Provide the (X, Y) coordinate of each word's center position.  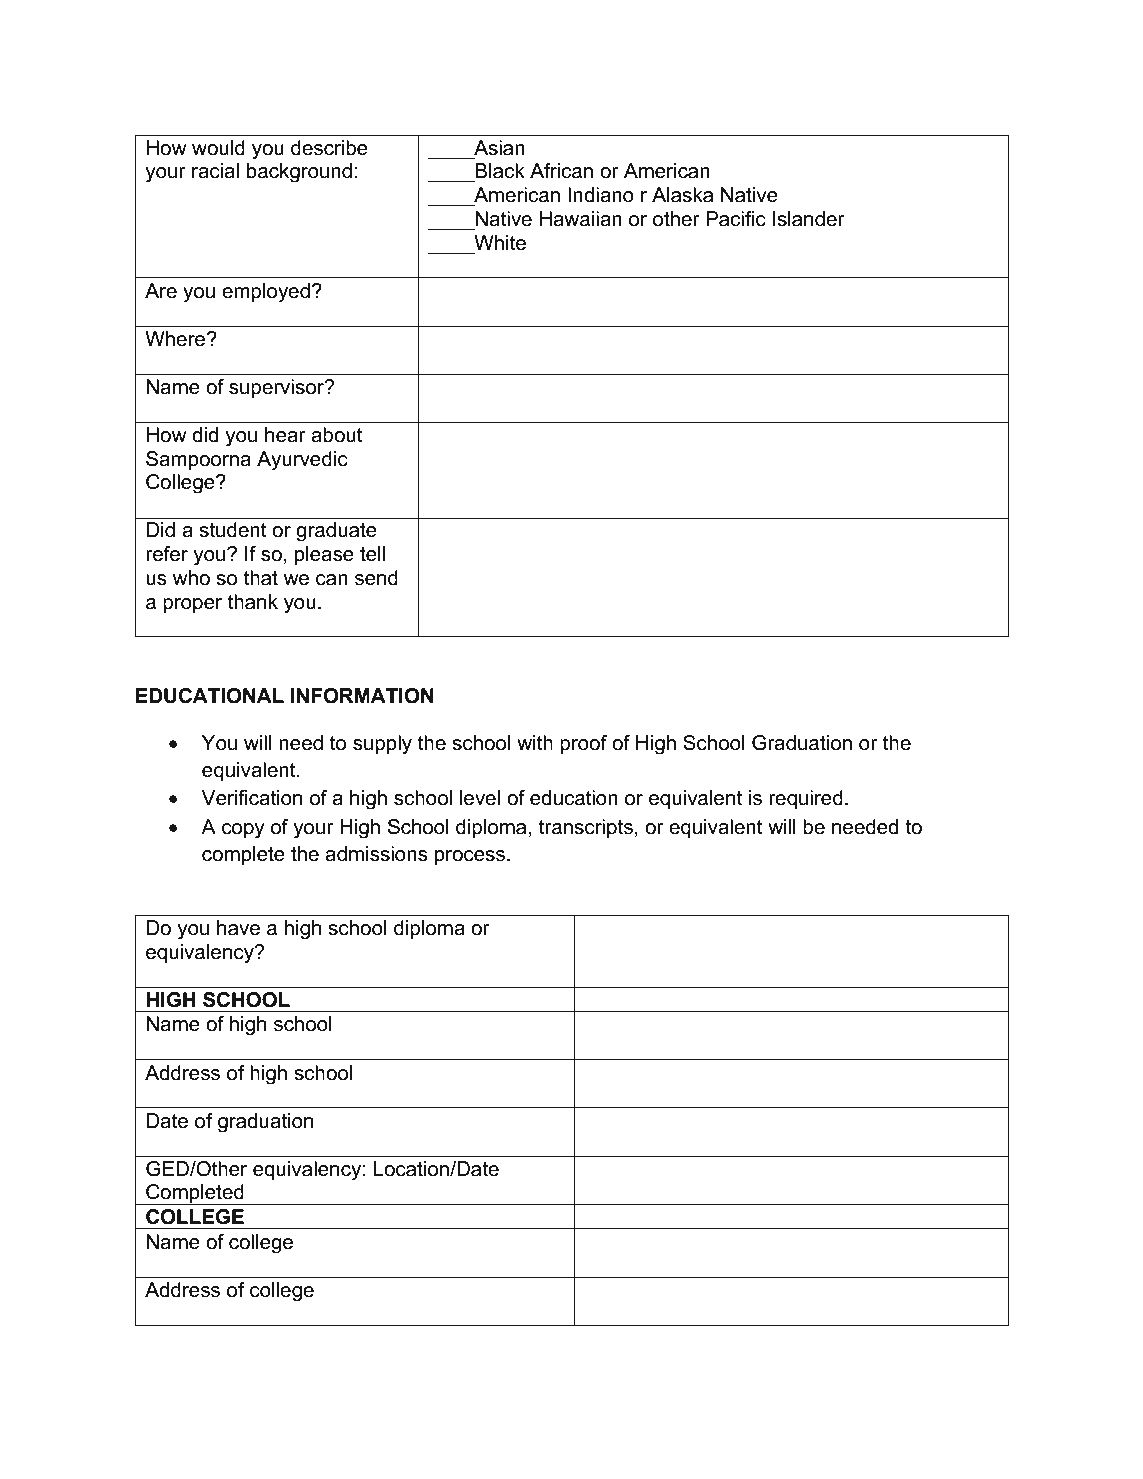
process (470, 857)
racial (215, 171)
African (561, 171)
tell (372, 554)
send (376, 578)
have (238, 928)
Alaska (682, 195)
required (806, 799)
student (233, 530)
